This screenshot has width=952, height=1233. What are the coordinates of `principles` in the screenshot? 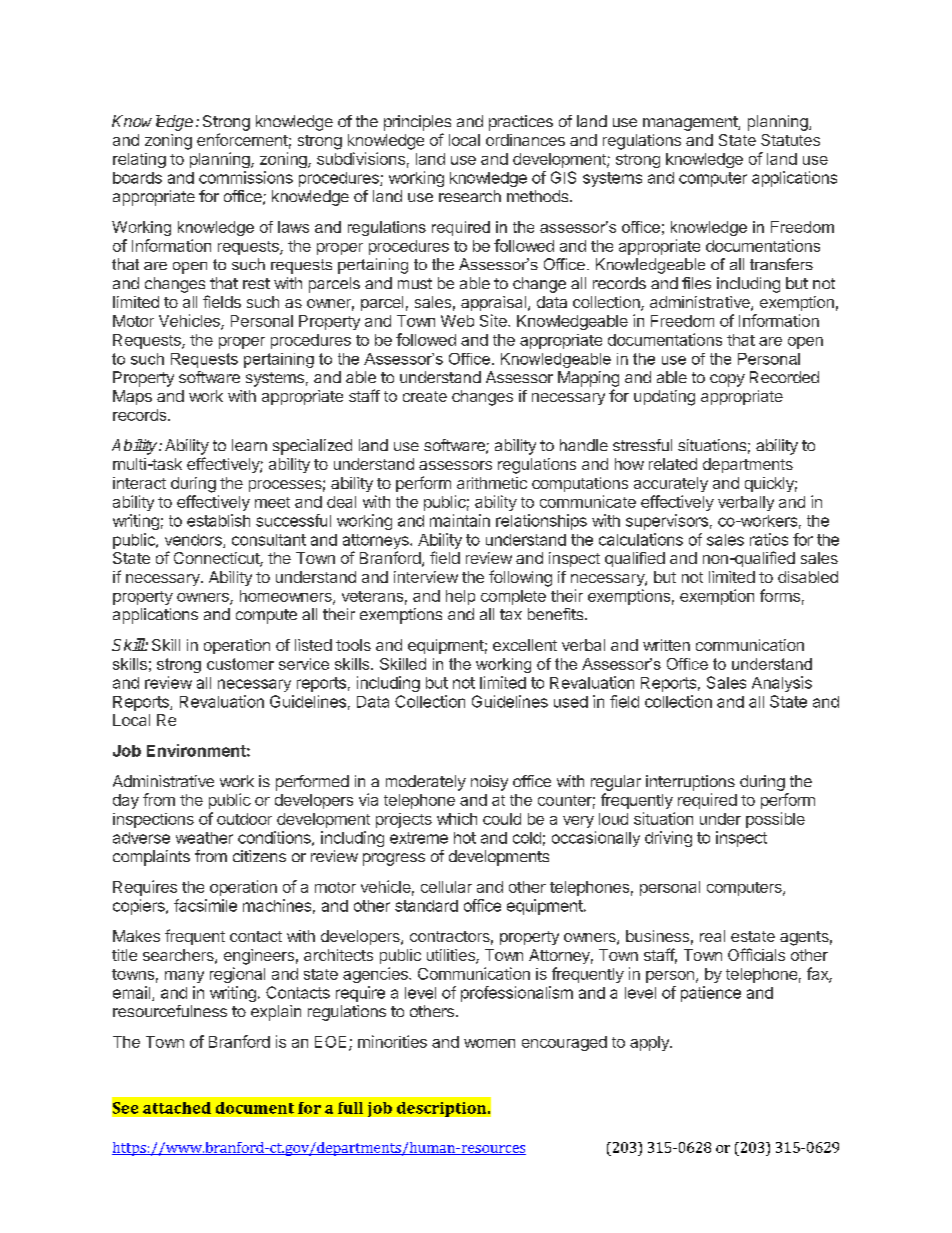 It's located at (417, 123).
